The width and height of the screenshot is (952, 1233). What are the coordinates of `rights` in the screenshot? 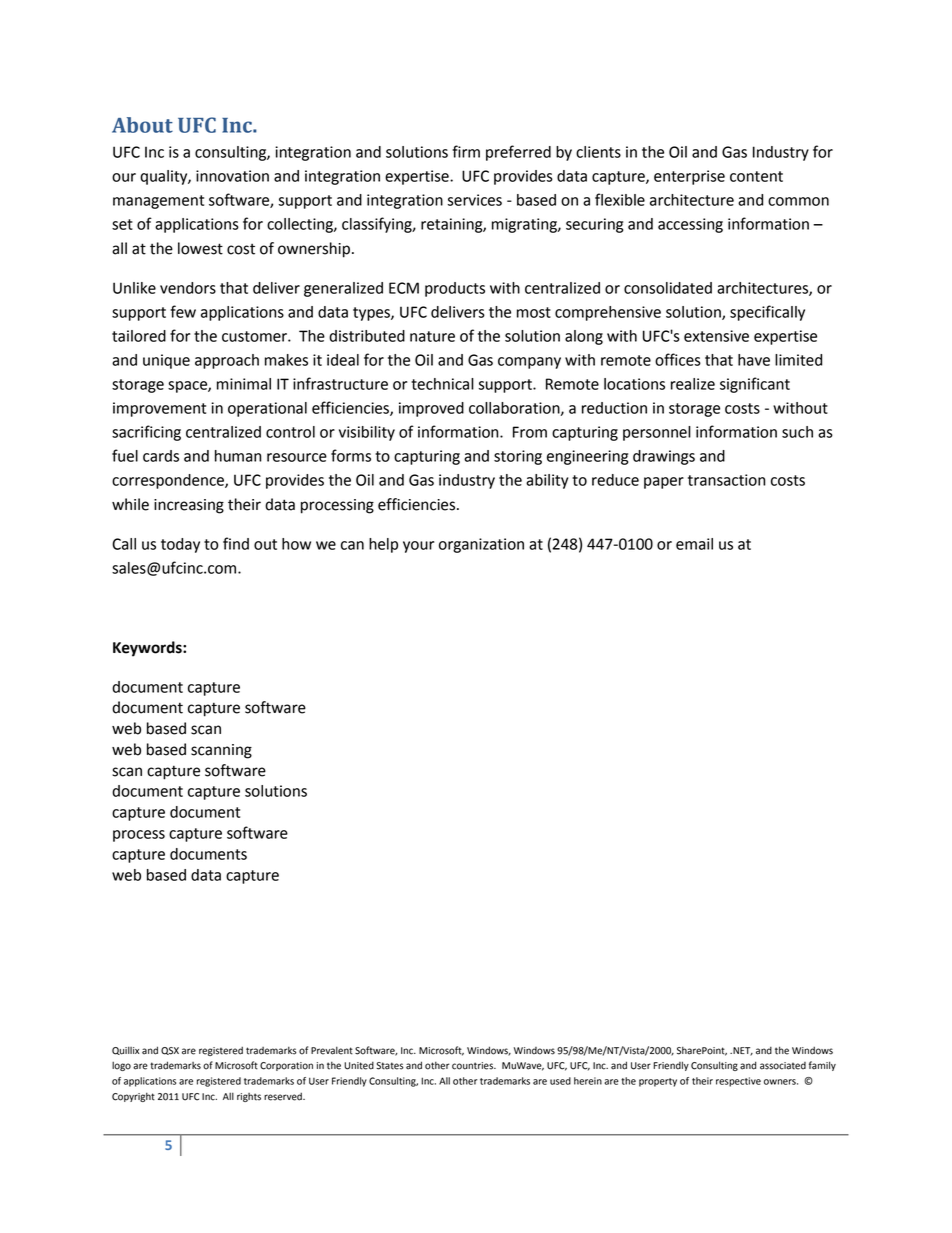 It's located at (249, 1097).
